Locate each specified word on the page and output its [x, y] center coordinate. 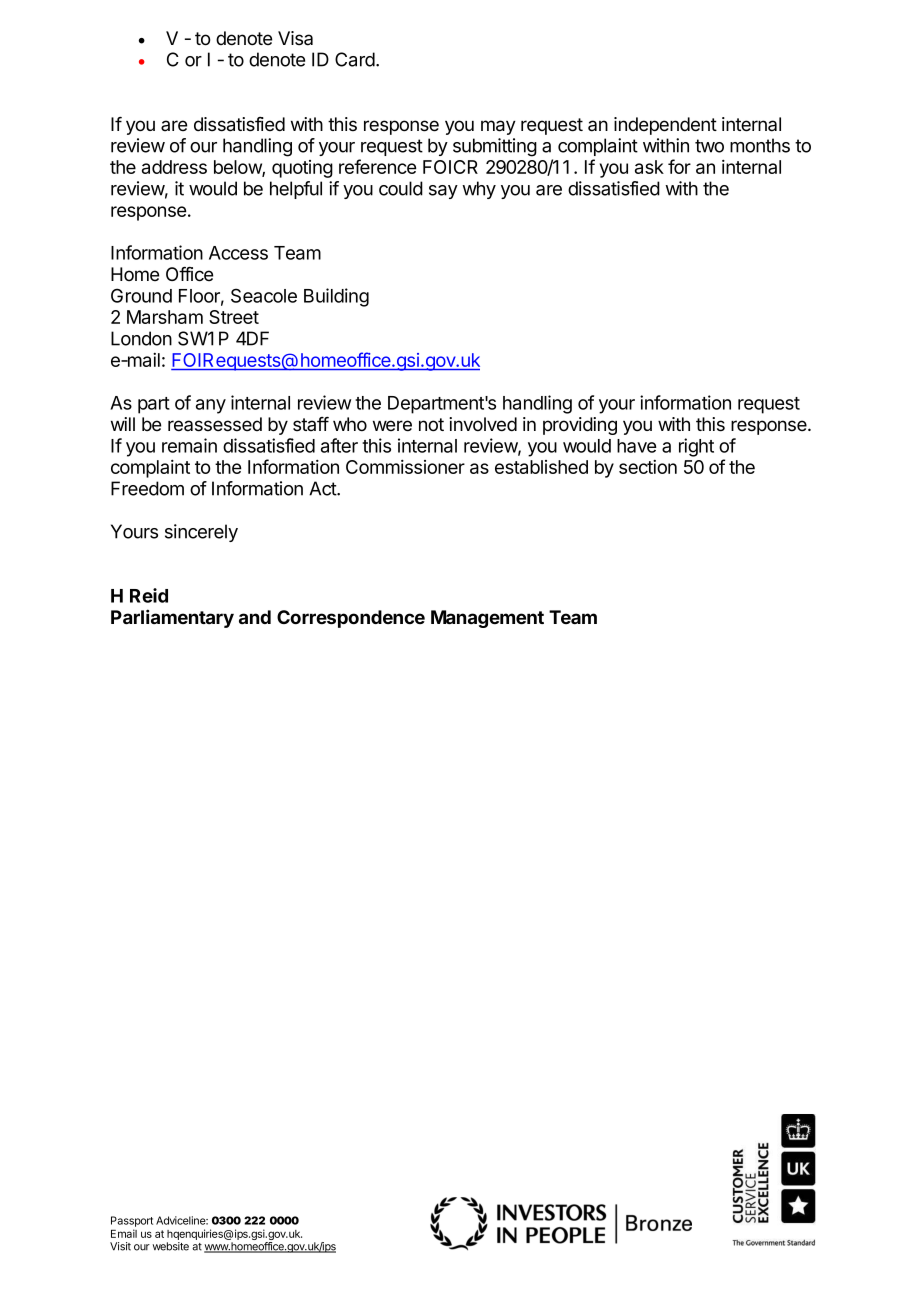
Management [487, 619]
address [174, 167]
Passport [132, 1221]
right [696, 447]
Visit [120, 1246]
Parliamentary [172, 618]
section [648, 467]
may [498, 127]
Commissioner [405, 467]
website [170, 1246]
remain [189, 445]
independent [665, 126]
